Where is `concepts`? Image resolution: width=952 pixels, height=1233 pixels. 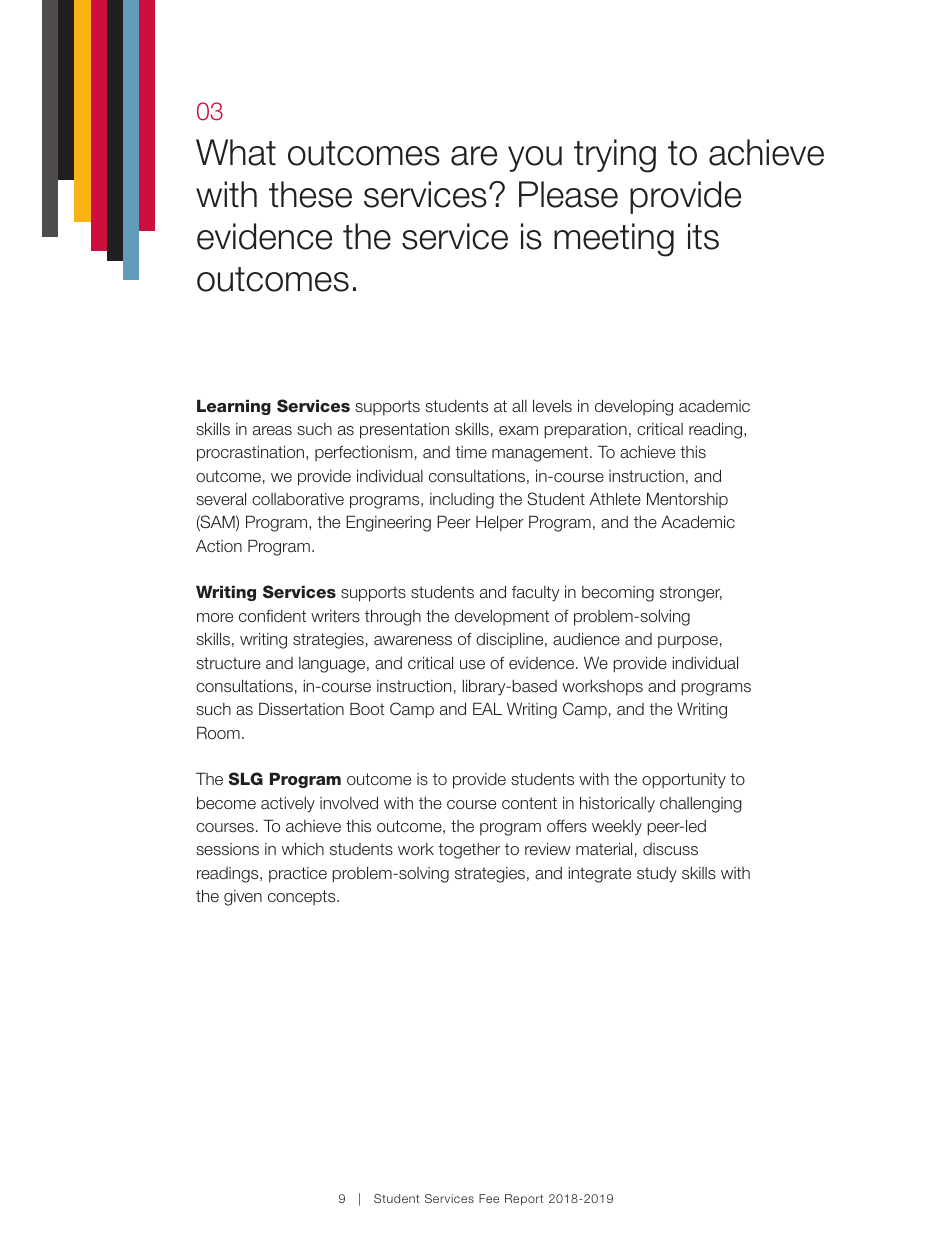 concepts is located at coordinates (303, 897).
